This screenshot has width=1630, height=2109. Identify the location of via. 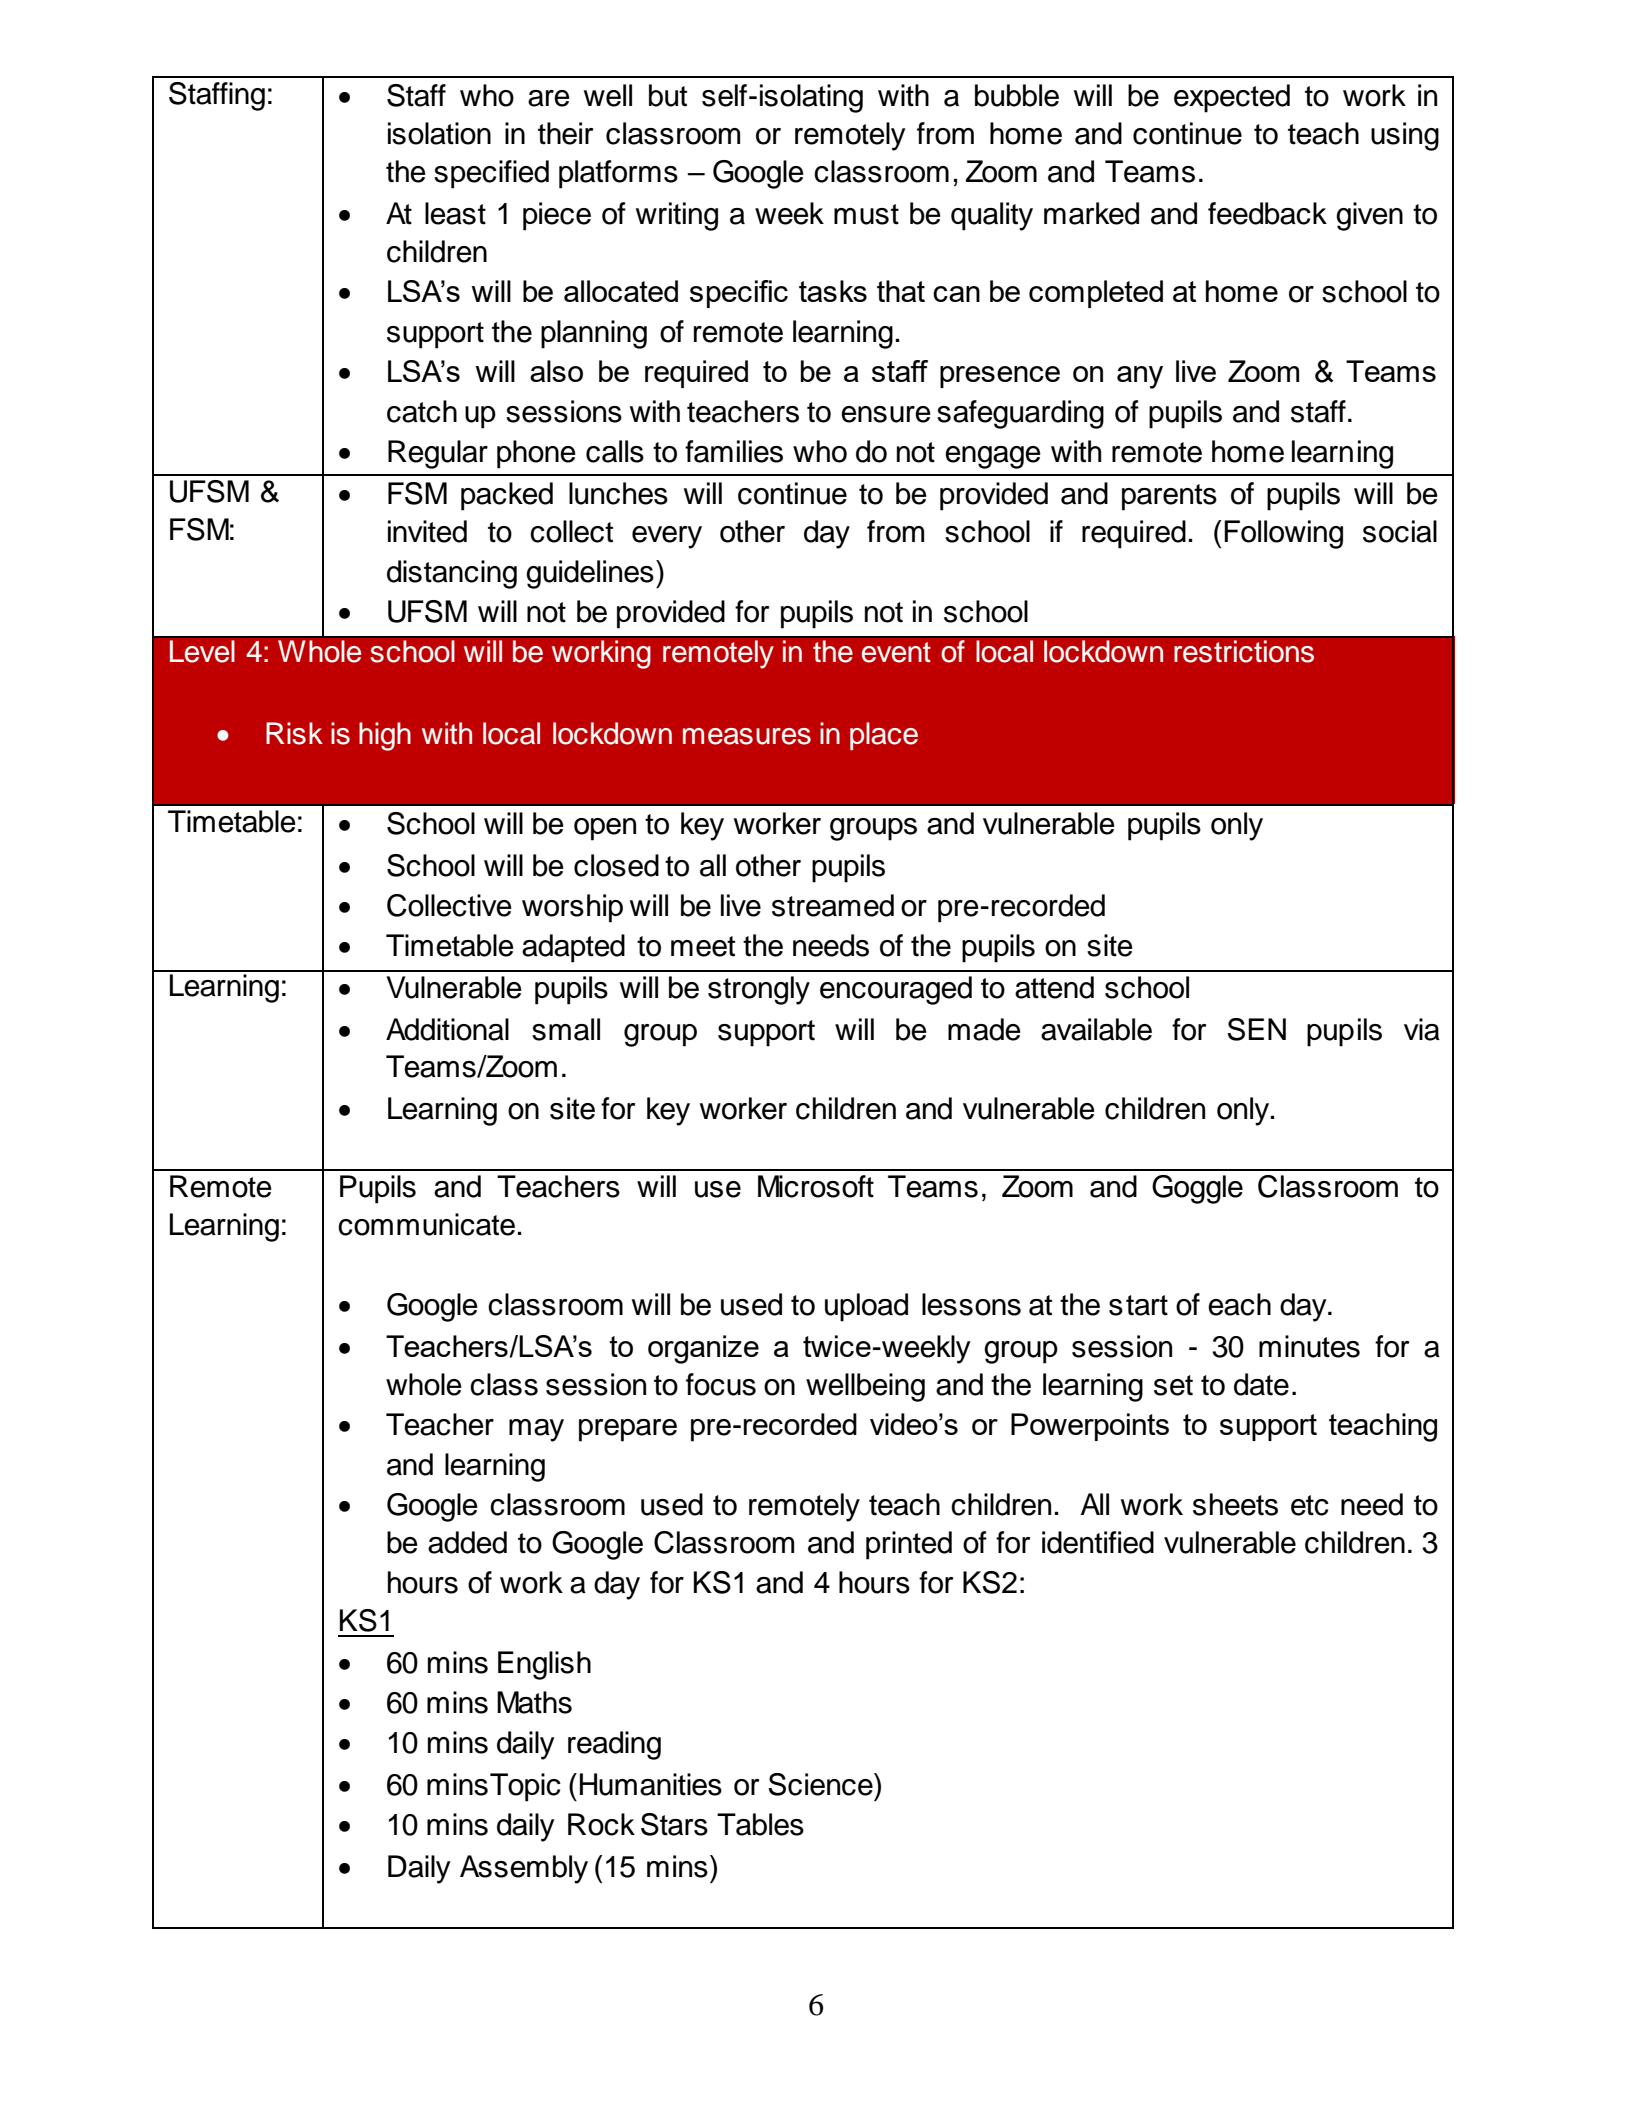
(1422, 1029).
